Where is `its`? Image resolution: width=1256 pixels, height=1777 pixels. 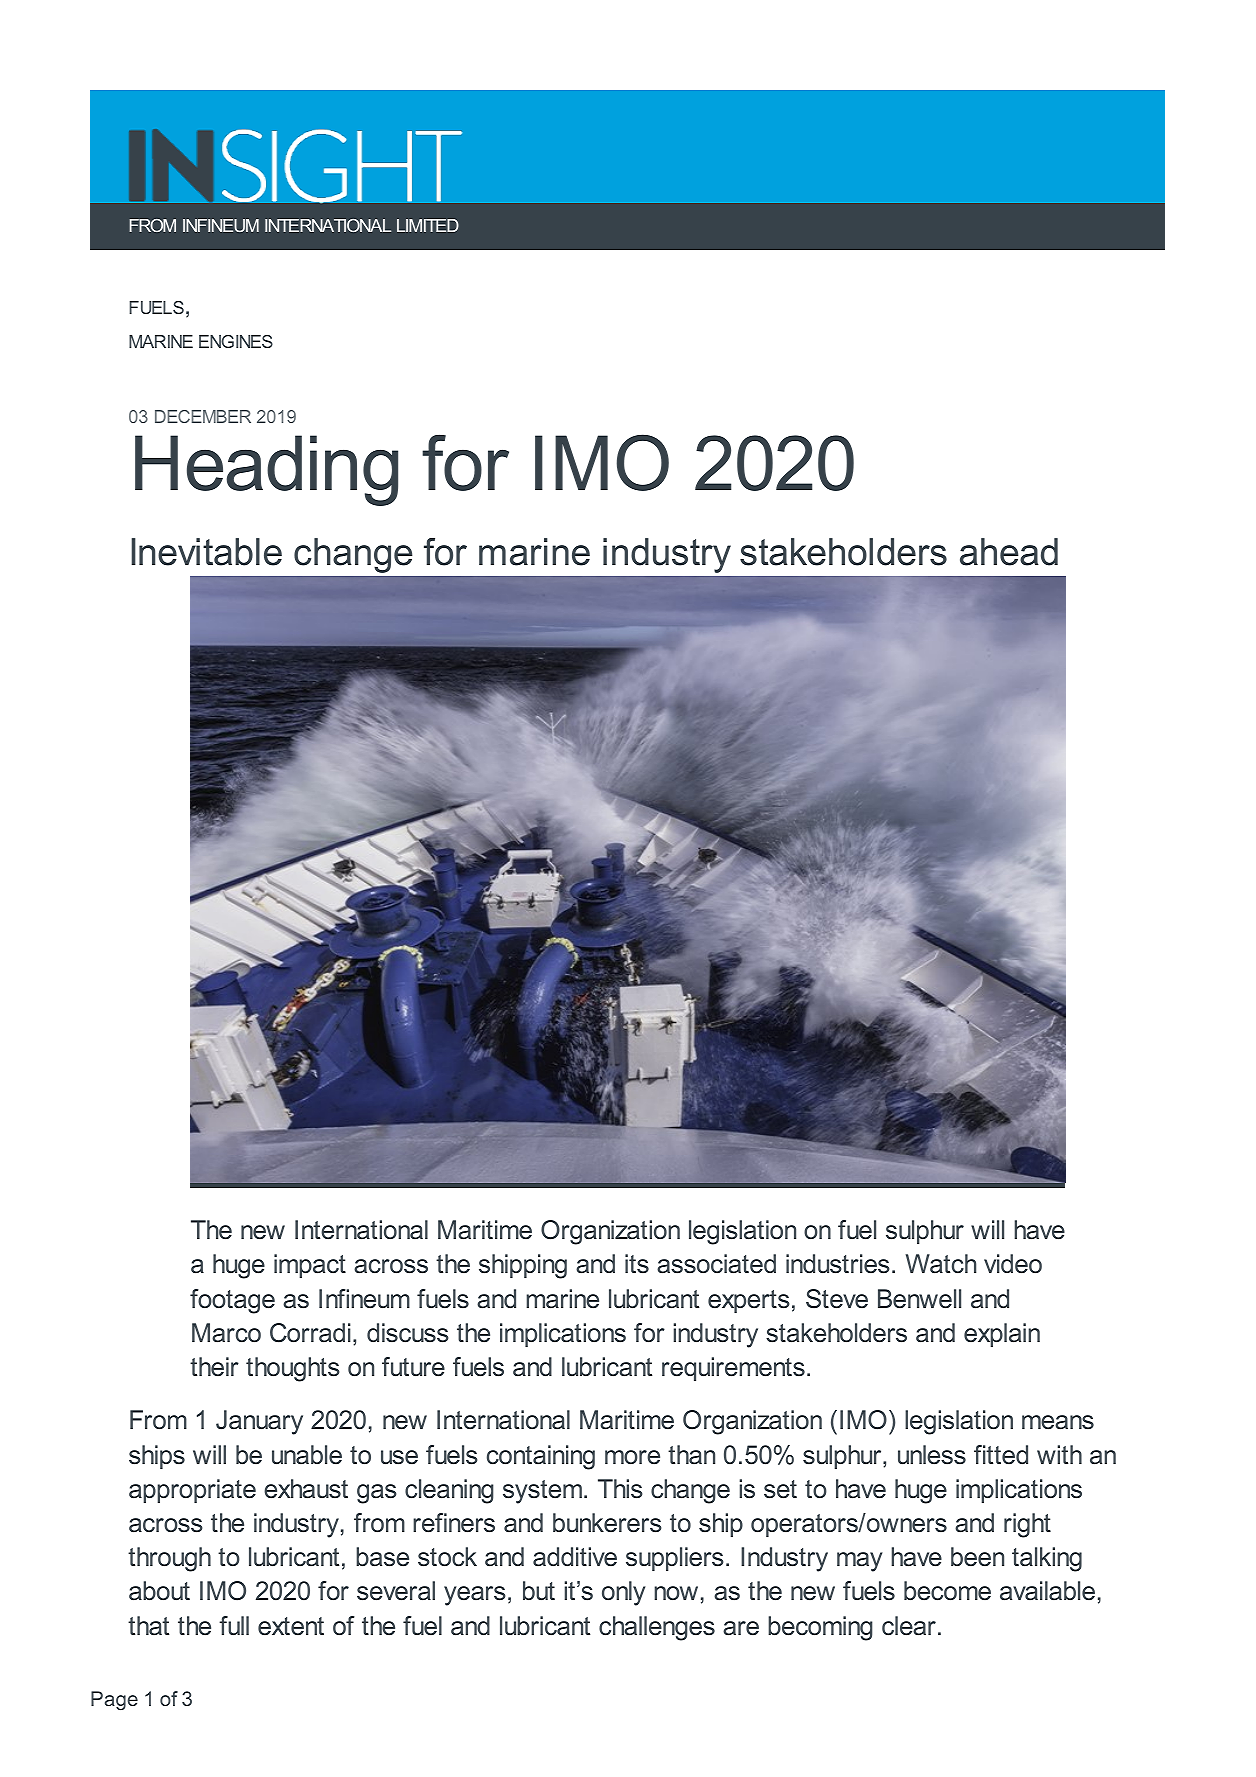
its is located at coordinates (637, 1264).
